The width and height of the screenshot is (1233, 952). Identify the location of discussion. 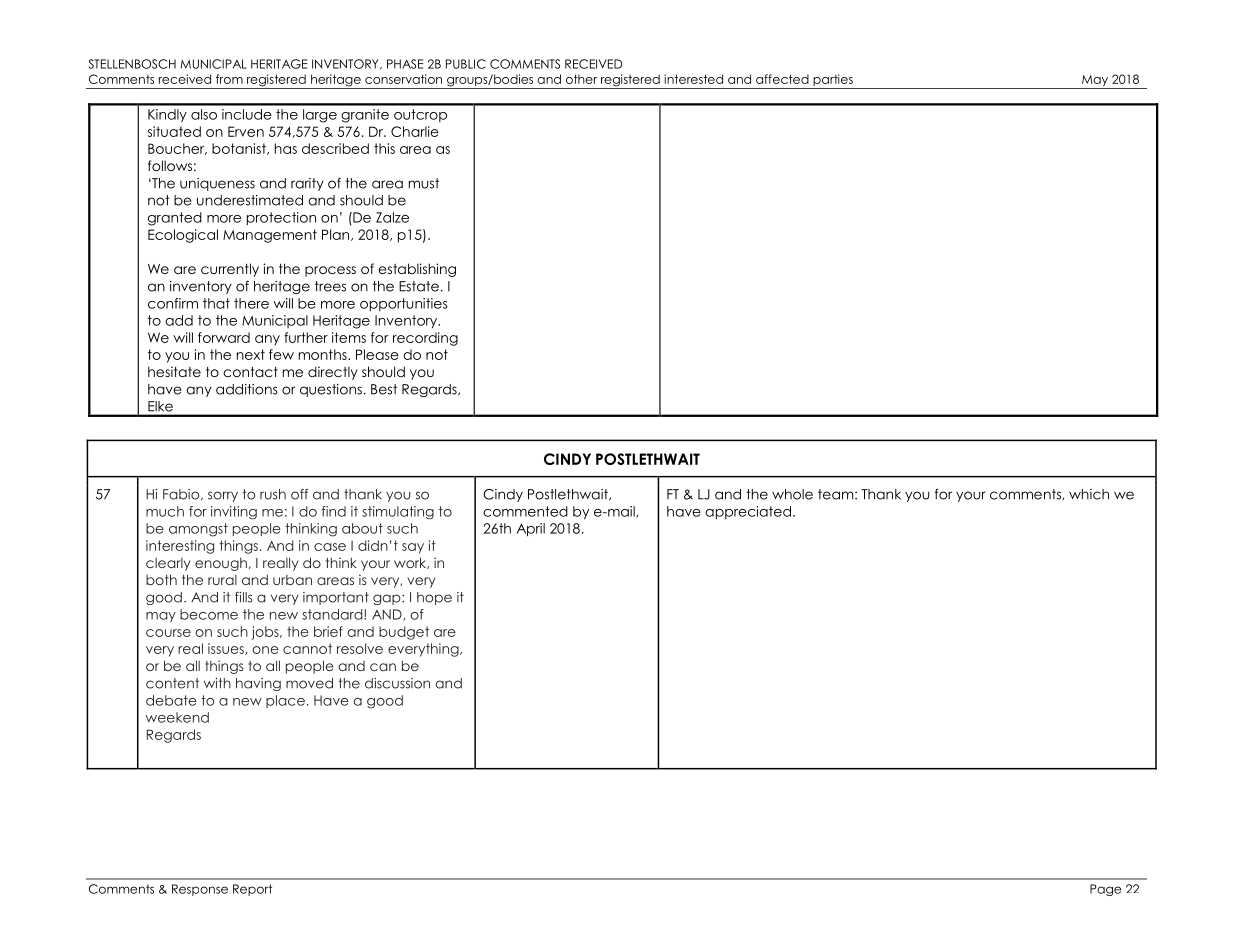
(397, 683).
